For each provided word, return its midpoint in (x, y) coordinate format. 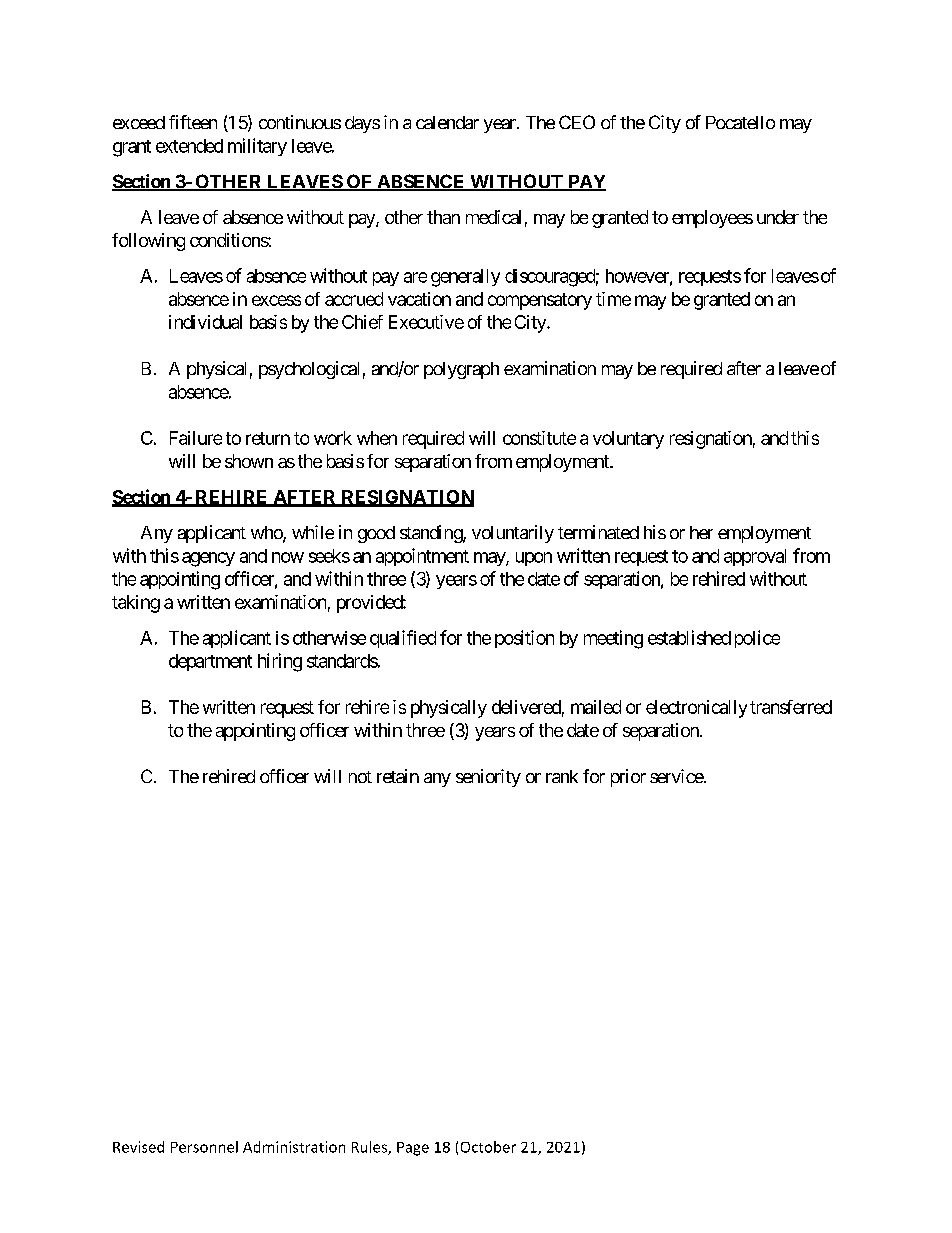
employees (712, 219)
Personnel (204, 1147)
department (210, 662)
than (443, 217)
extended (189, 146)
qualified (403, 639)
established (689, 637)
